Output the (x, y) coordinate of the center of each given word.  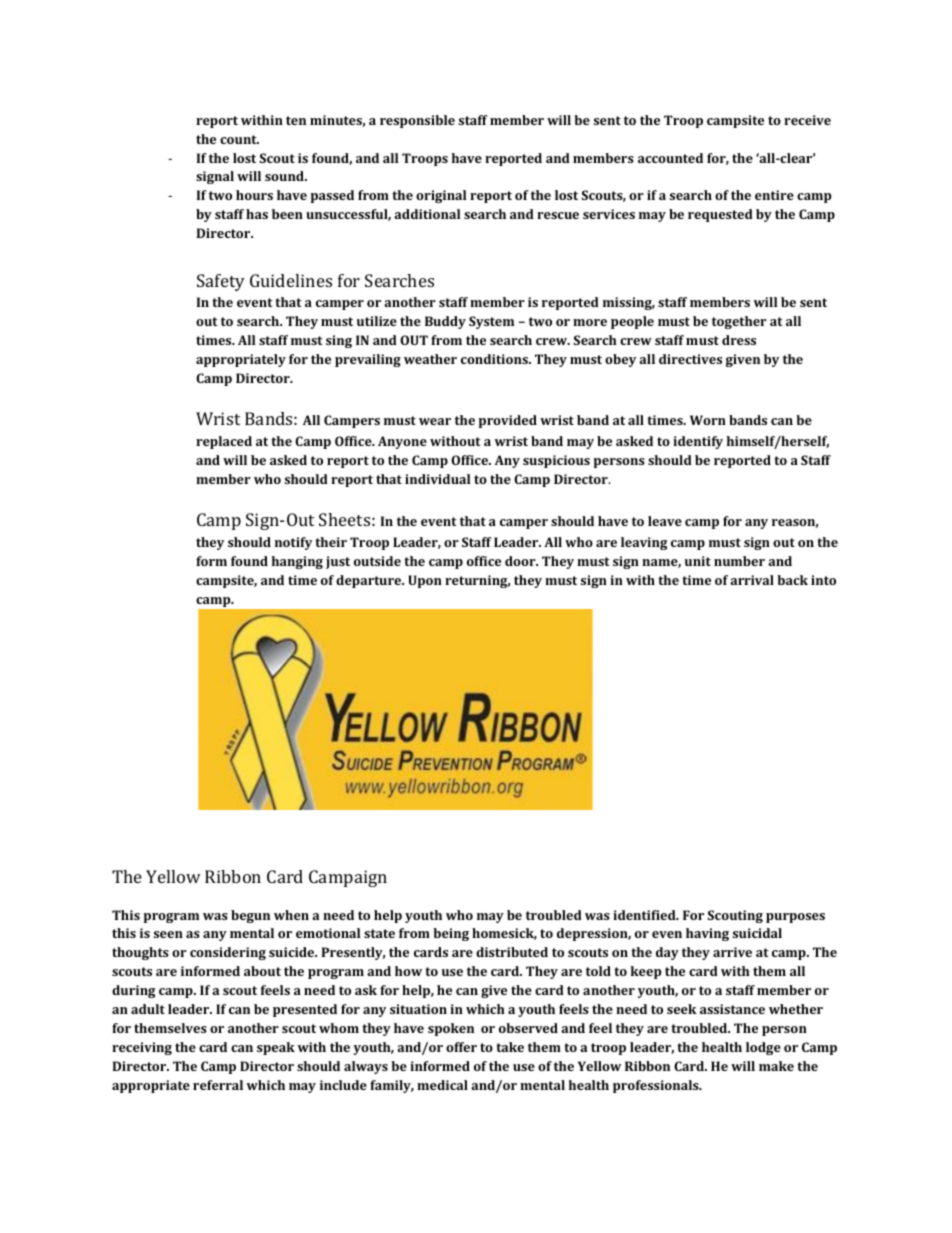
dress (739, 340)
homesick (504, 934)
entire (774, 195)
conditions (495, 359)
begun (250, 916)
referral (218, 1085)
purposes (795, 918)
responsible (417, 121)
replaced (224, 442)
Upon (425, 581)
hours (254, 195)
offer (461, 1047)
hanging (297, 562)
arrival (752, 580)
